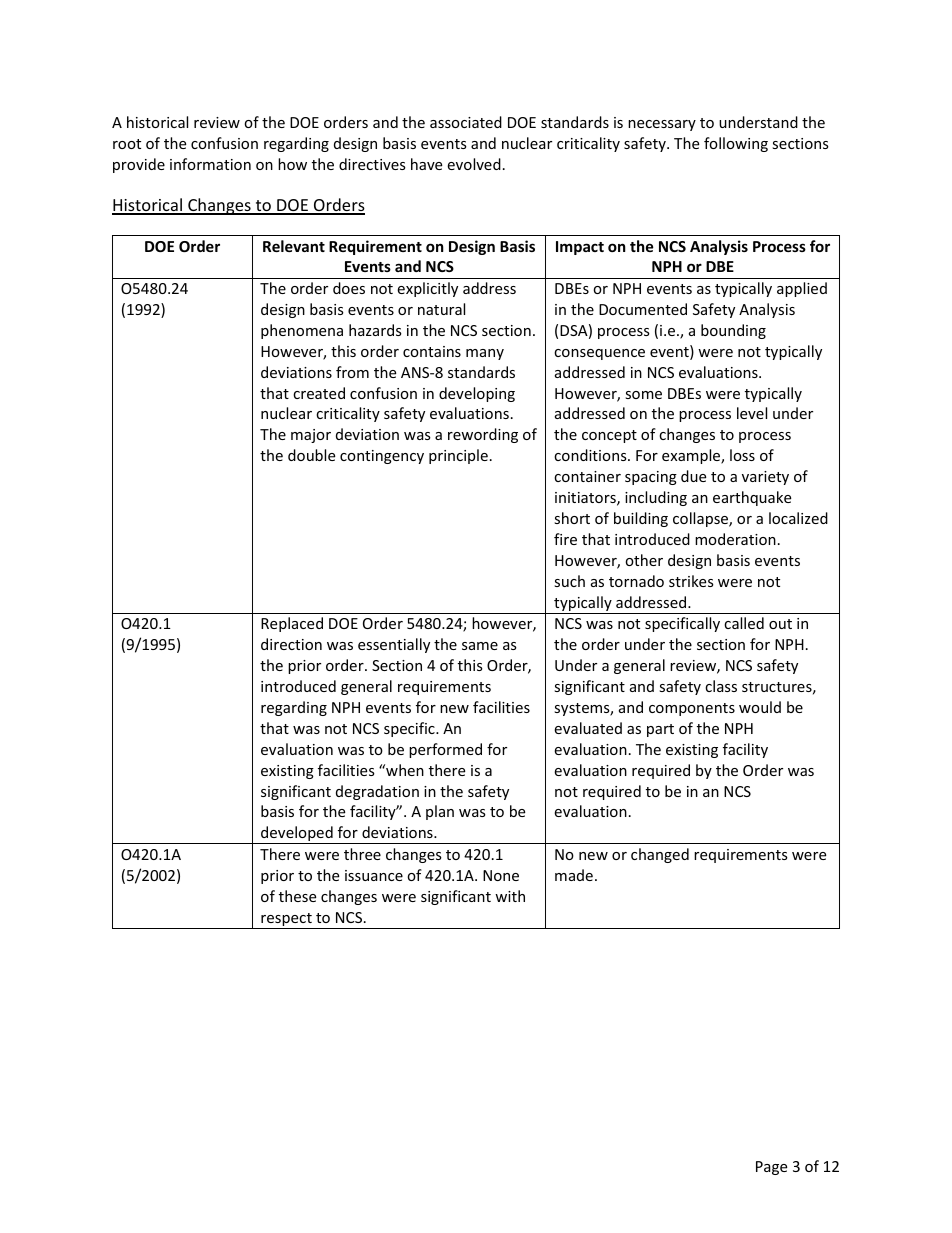 The width and height of the document is (952, 1233). I want to click on changed, so click(660, 855).
